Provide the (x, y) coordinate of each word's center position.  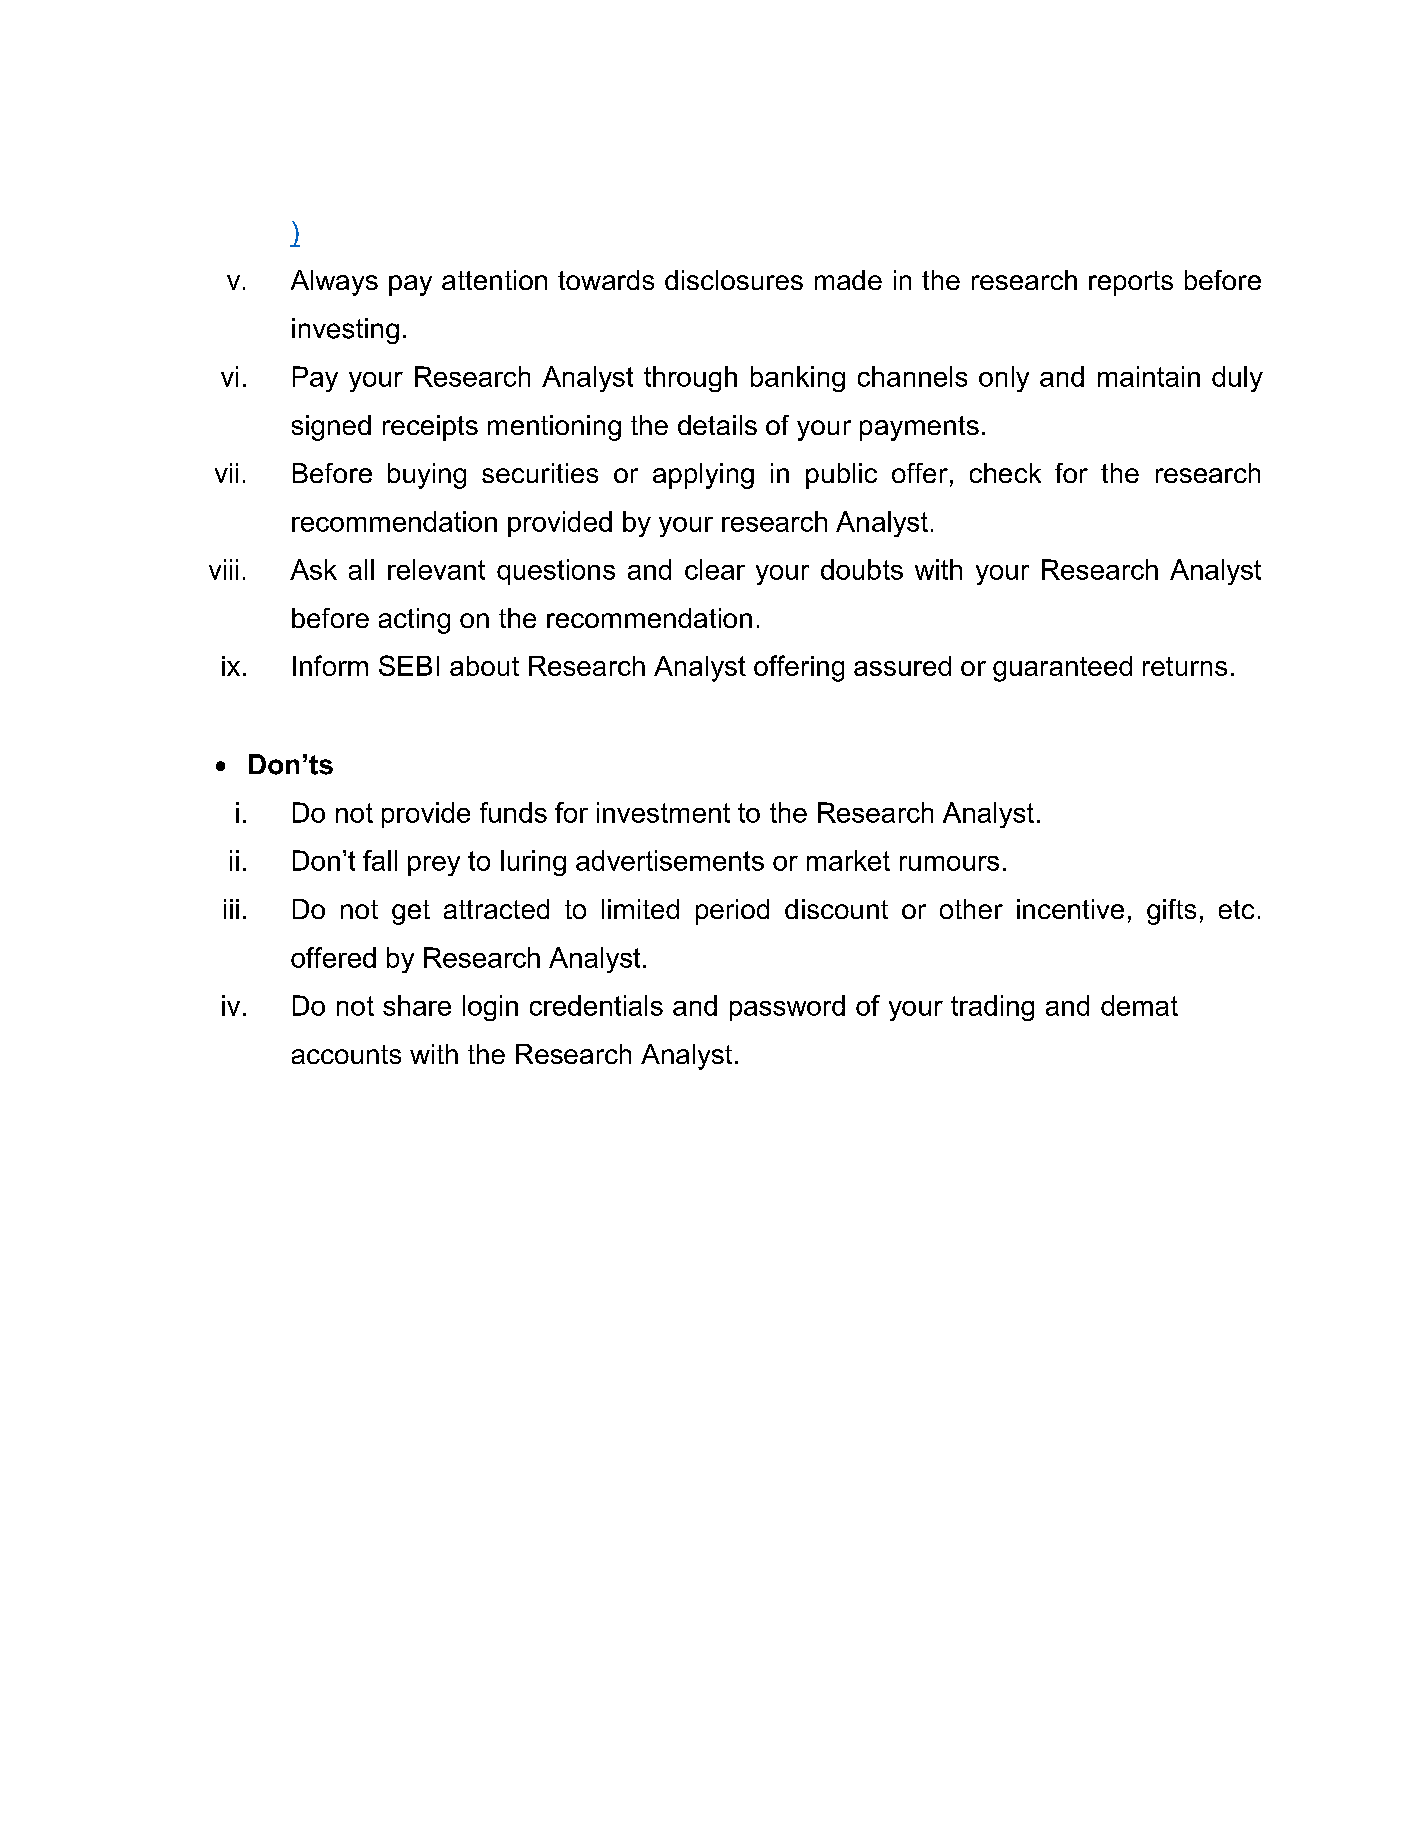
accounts (346, 1054)
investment (663, 812)
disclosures (734, 280)
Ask (313, 569)
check (1005, 473)
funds (513, 812)
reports (1131, 283)
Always (334, 283)
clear (715, 569)
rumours (949, 863)
